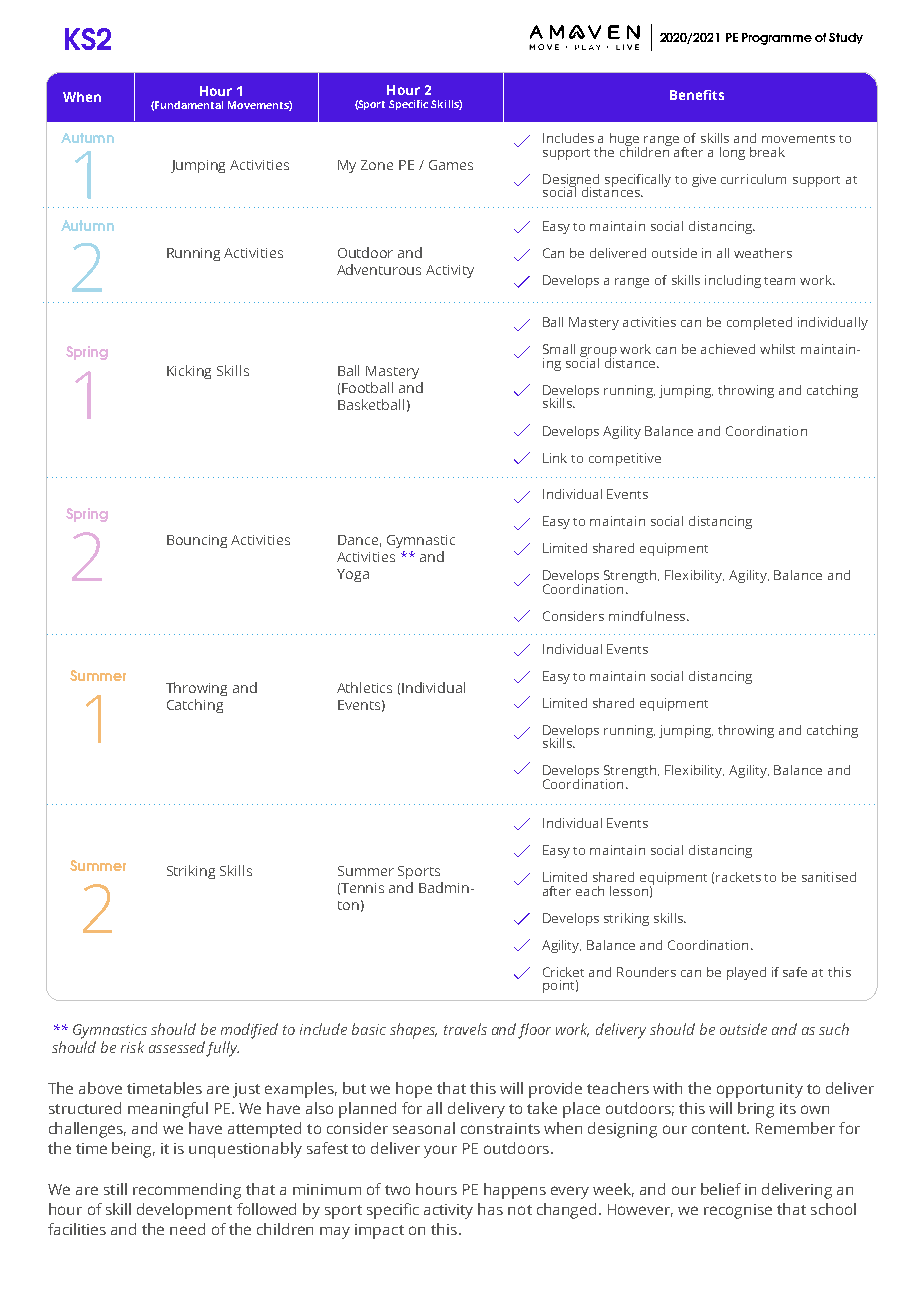 Image resolution: width=924 pixels, height=1308 pixels. What do you see at coordinates (555, 458) in the page?
I see `Link` at bounding box center [555, 458].
